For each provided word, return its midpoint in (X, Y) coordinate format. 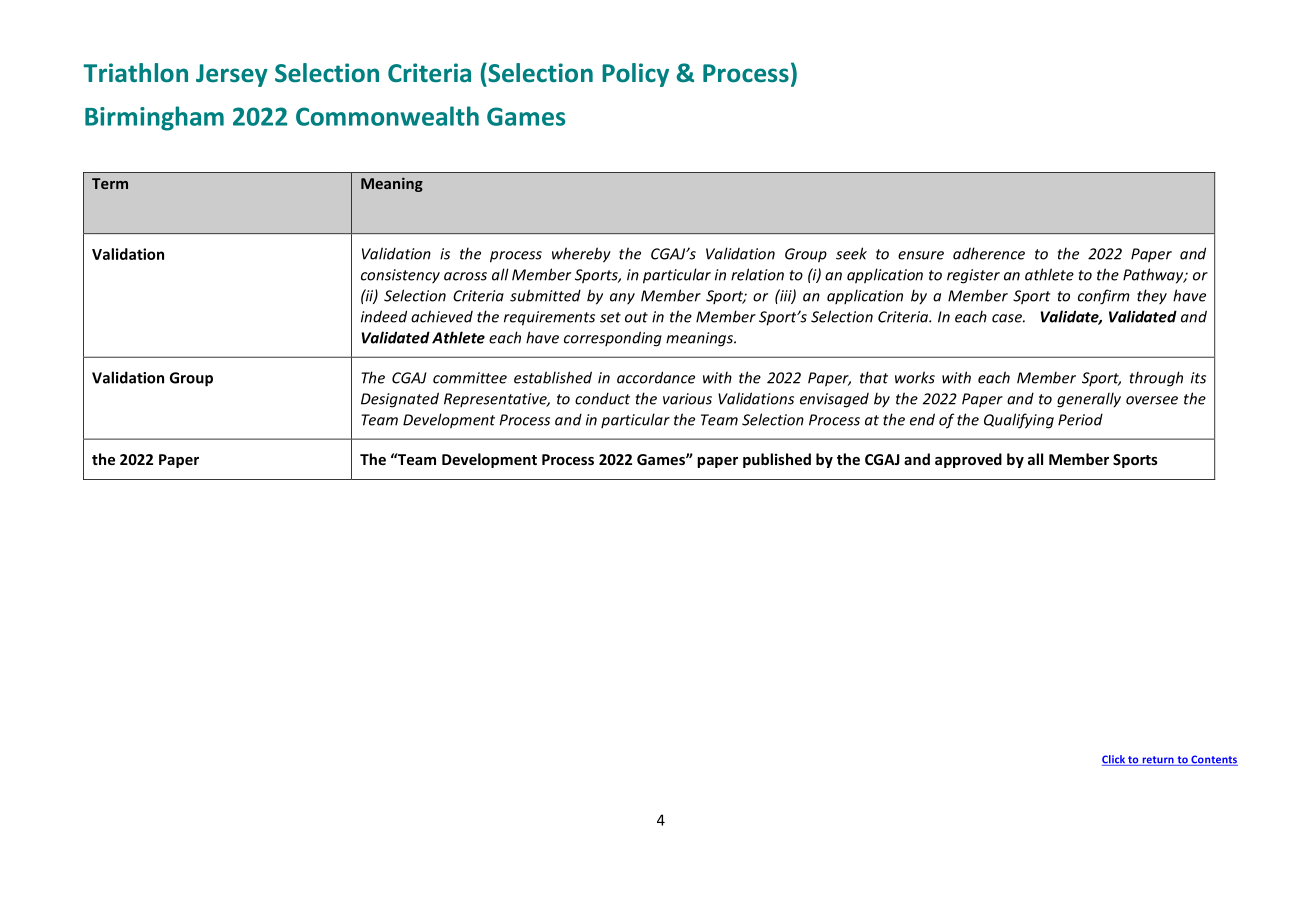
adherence (989, 253)
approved (968, 460)
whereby (581, 255)
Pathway (1154, 276)
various (687, 399)
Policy (635, 75)
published (777, 460)
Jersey (232, 75)
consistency (400, 276)
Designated (400, 400)
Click (1114, 760)
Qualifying (1019, 421)
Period (1080, 419)
